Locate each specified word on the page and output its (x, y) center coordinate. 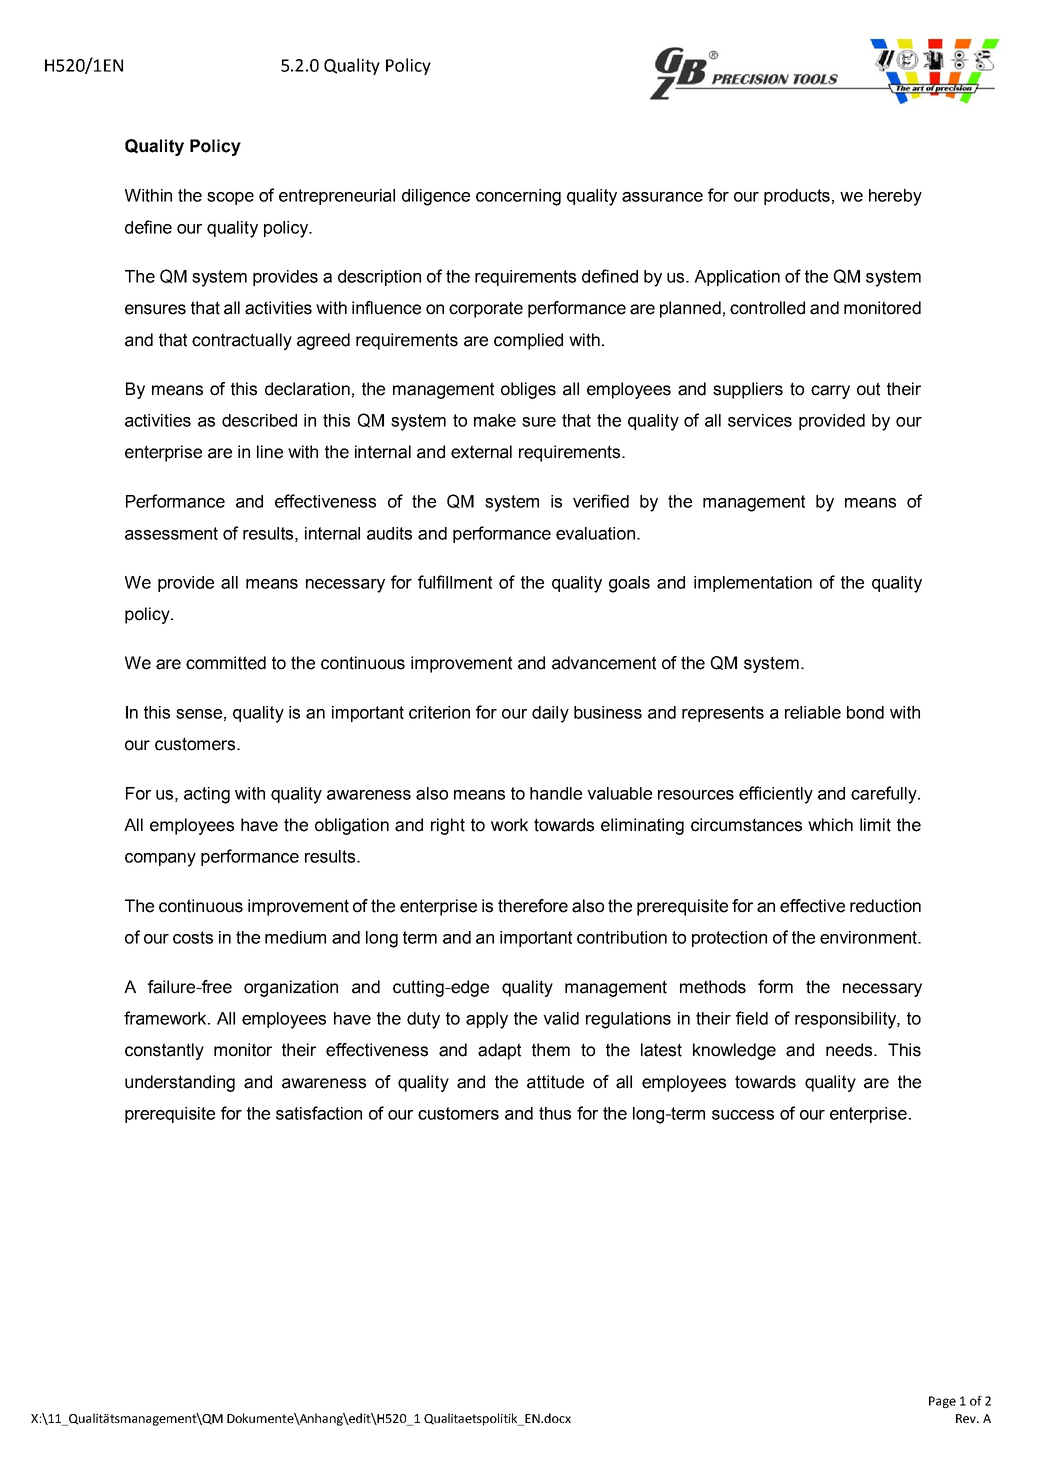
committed (226, 663)
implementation (753, 584)
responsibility (846, 1020)
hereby (895, 197)
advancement (604, 663)
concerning (518, 197)
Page (942, 1402)
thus (555, 1113)
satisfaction (319, 1113)
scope (230, 198)
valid (561, 1018)
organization (291, 988)
